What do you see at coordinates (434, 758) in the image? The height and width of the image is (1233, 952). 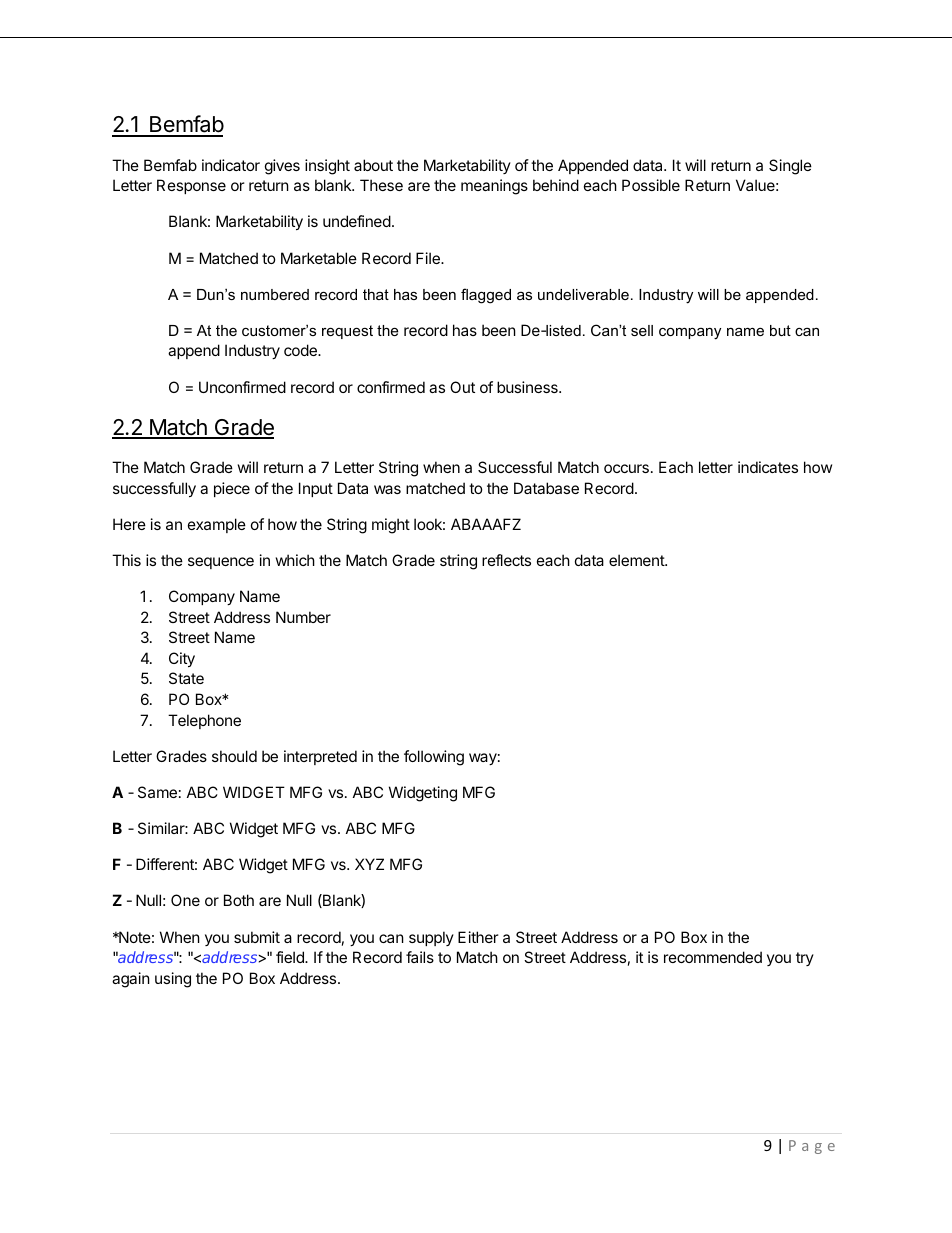 I see `following` at bounding box center [434, 758].
